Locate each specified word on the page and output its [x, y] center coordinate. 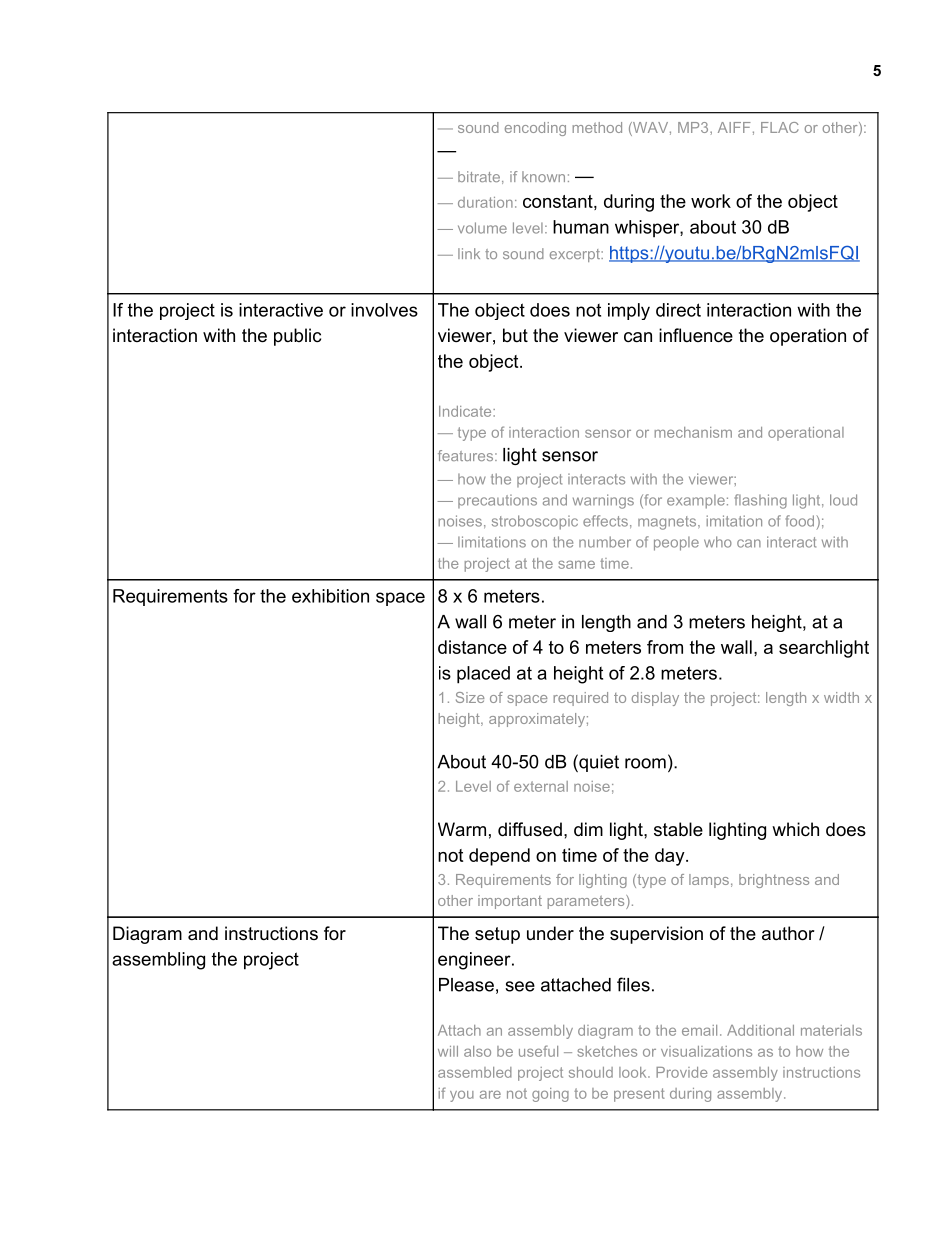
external [541, 786]
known [543, 176]
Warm [462, 829]
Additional [760, 1030]
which [795, 829]
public [297, 337]
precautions [497, 501]
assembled [475, 1072]
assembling [158, 961]
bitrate [479, 176]
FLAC [780, 127]
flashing [760, 501]
